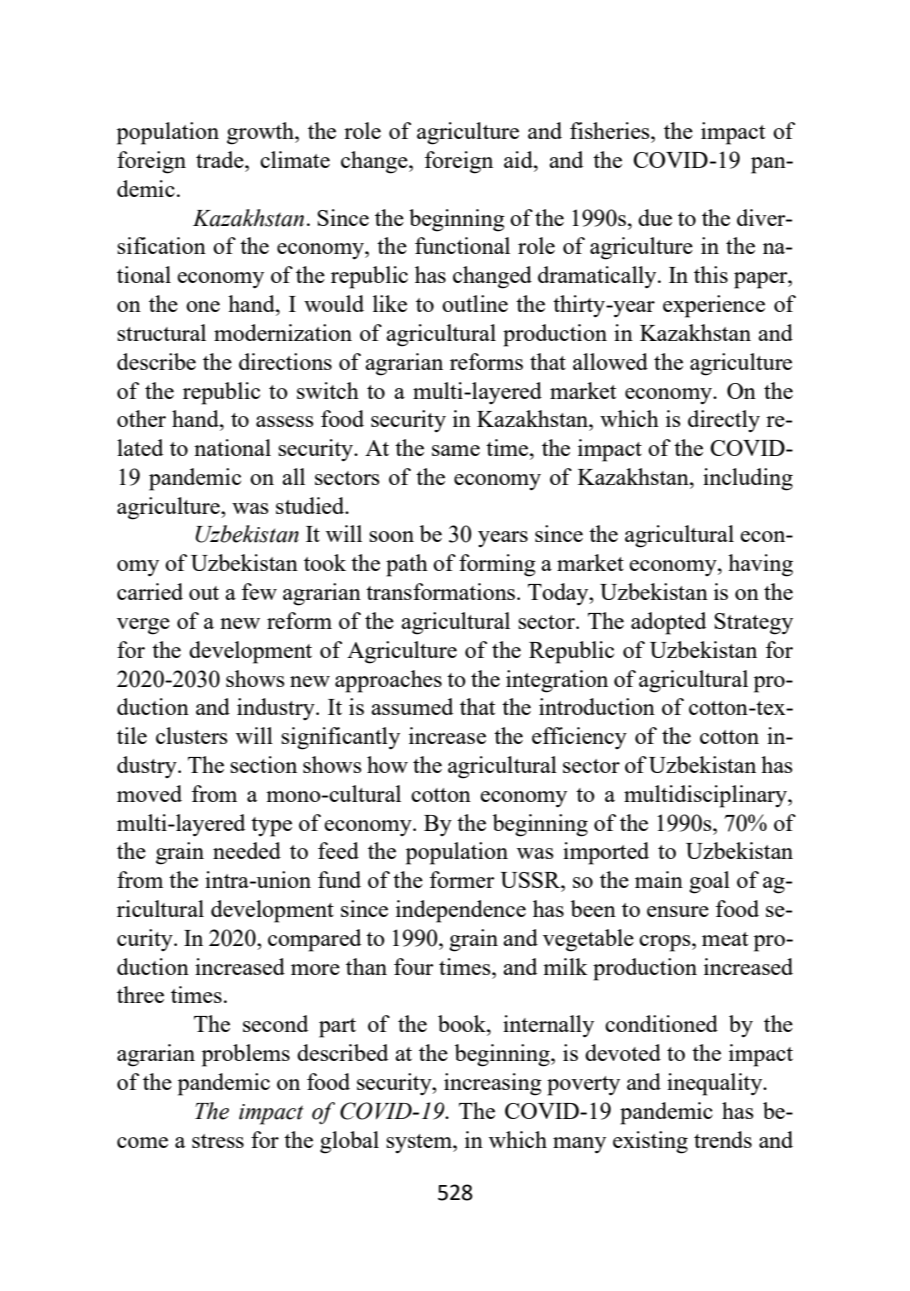 Image resolution: width=910 pixels, height=1291 pixels. I want to click on adopted, so click(668, 623).
